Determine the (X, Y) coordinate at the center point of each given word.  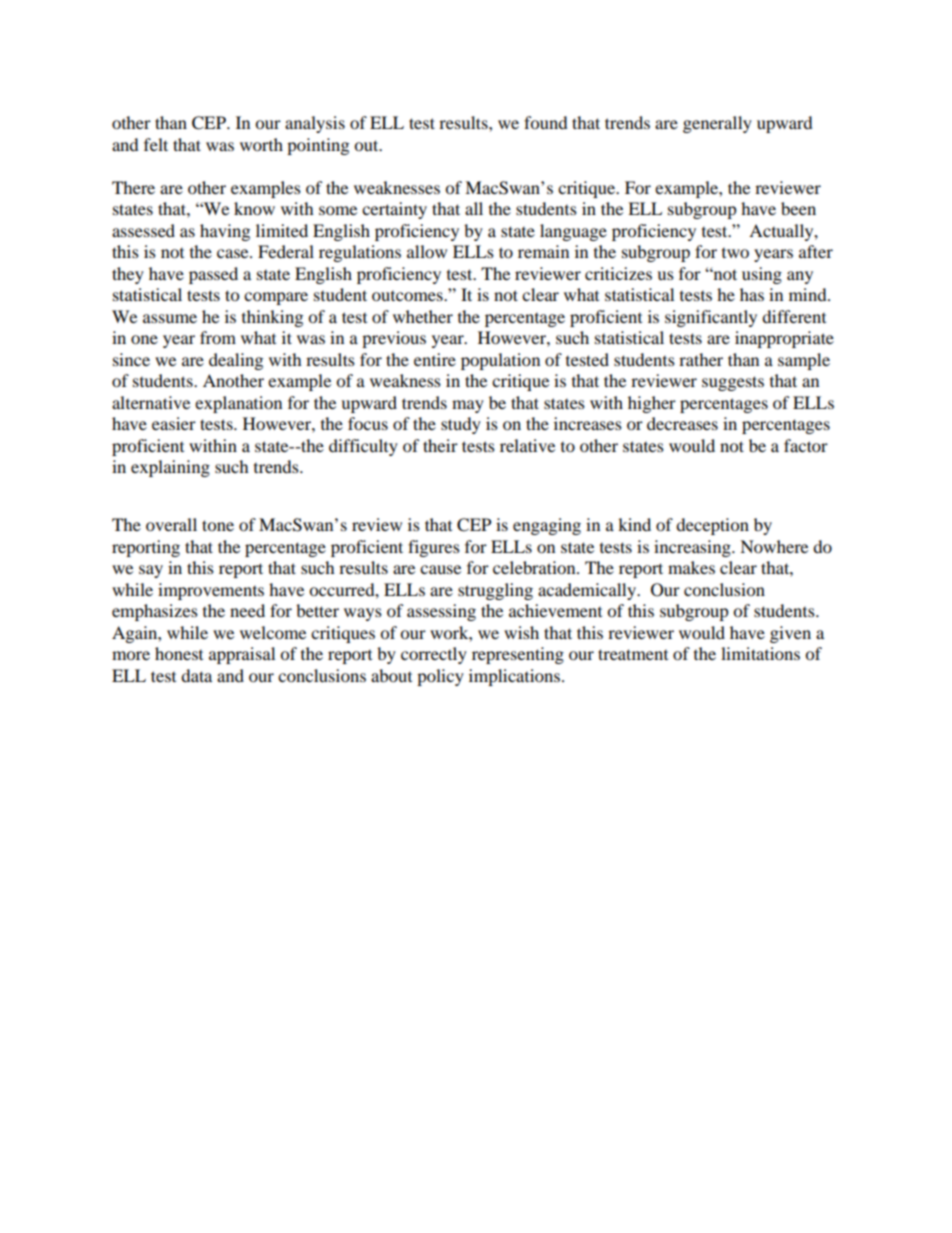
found (546, 122)
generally (717, 124)
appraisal (242, 655)
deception (712, 526)
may (468, 406)
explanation (238, 404)
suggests (733, 383)
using (762, 275)
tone (218, 525)
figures (434, 548)
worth (261, 144)
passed (213, 275)
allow (427, 251)
